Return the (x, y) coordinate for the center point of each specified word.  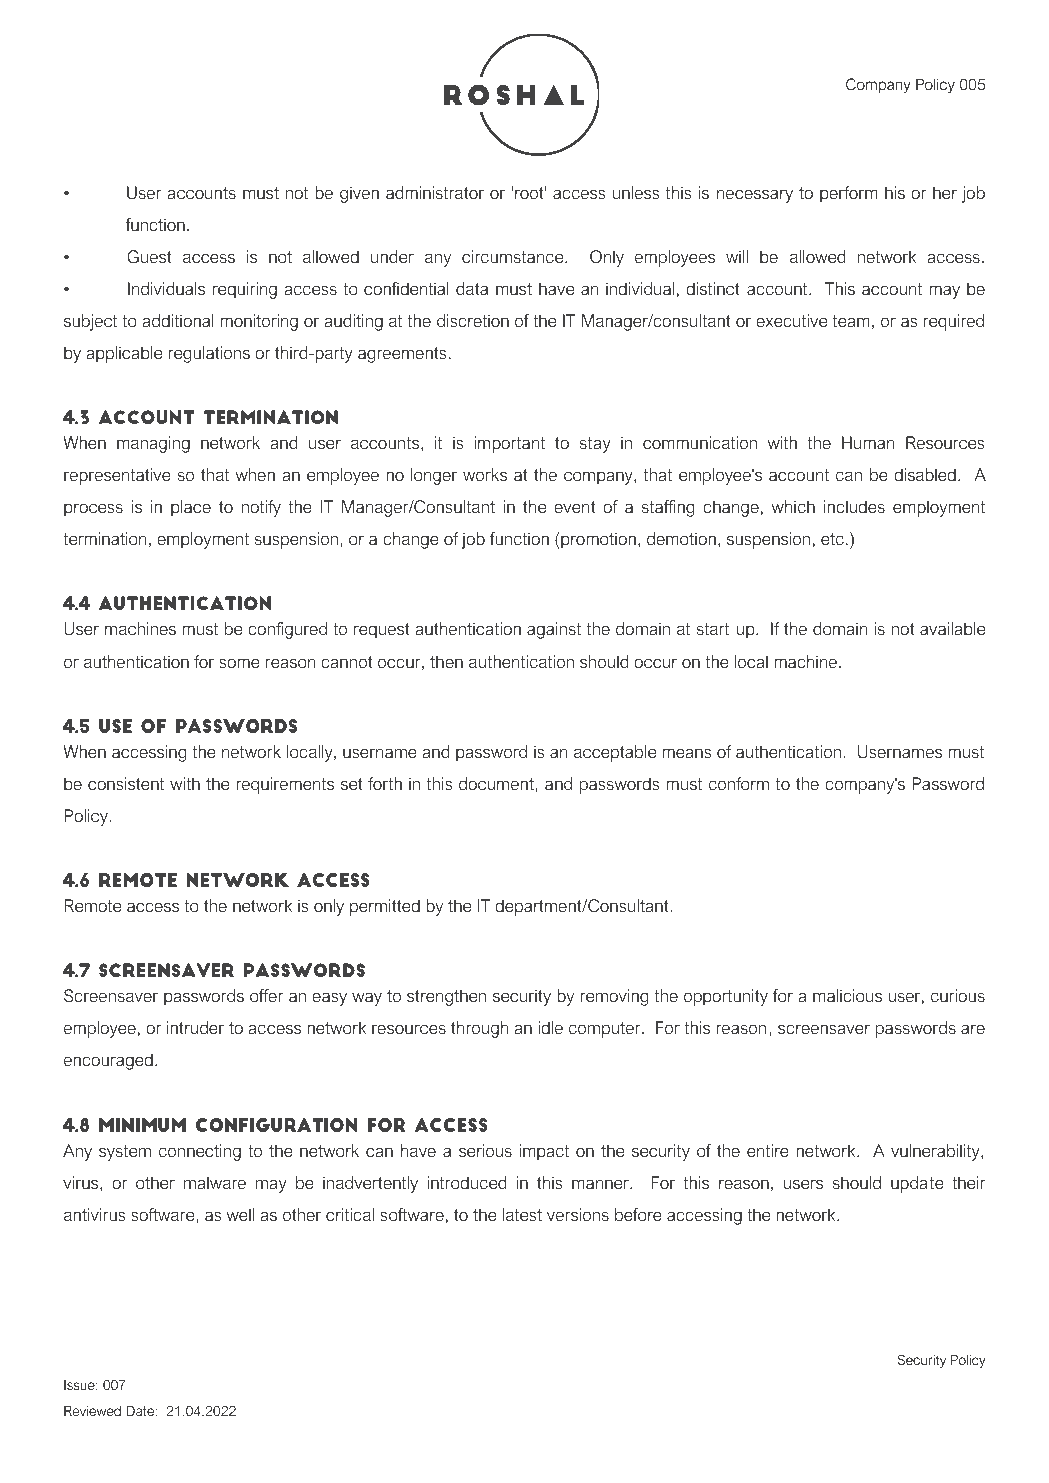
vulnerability (936, 1152)
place (191, 508)
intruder (195, 1027)
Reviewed (92, 1411)
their (969, 1182)
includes (854, 506)
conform (739, 783)
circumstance (514, 256)
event (575, 507)
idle (550, 1027)
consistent (126, 783)
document (497, 783)
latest (522, 1214)
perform (849, 194)
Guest (149, 257)
